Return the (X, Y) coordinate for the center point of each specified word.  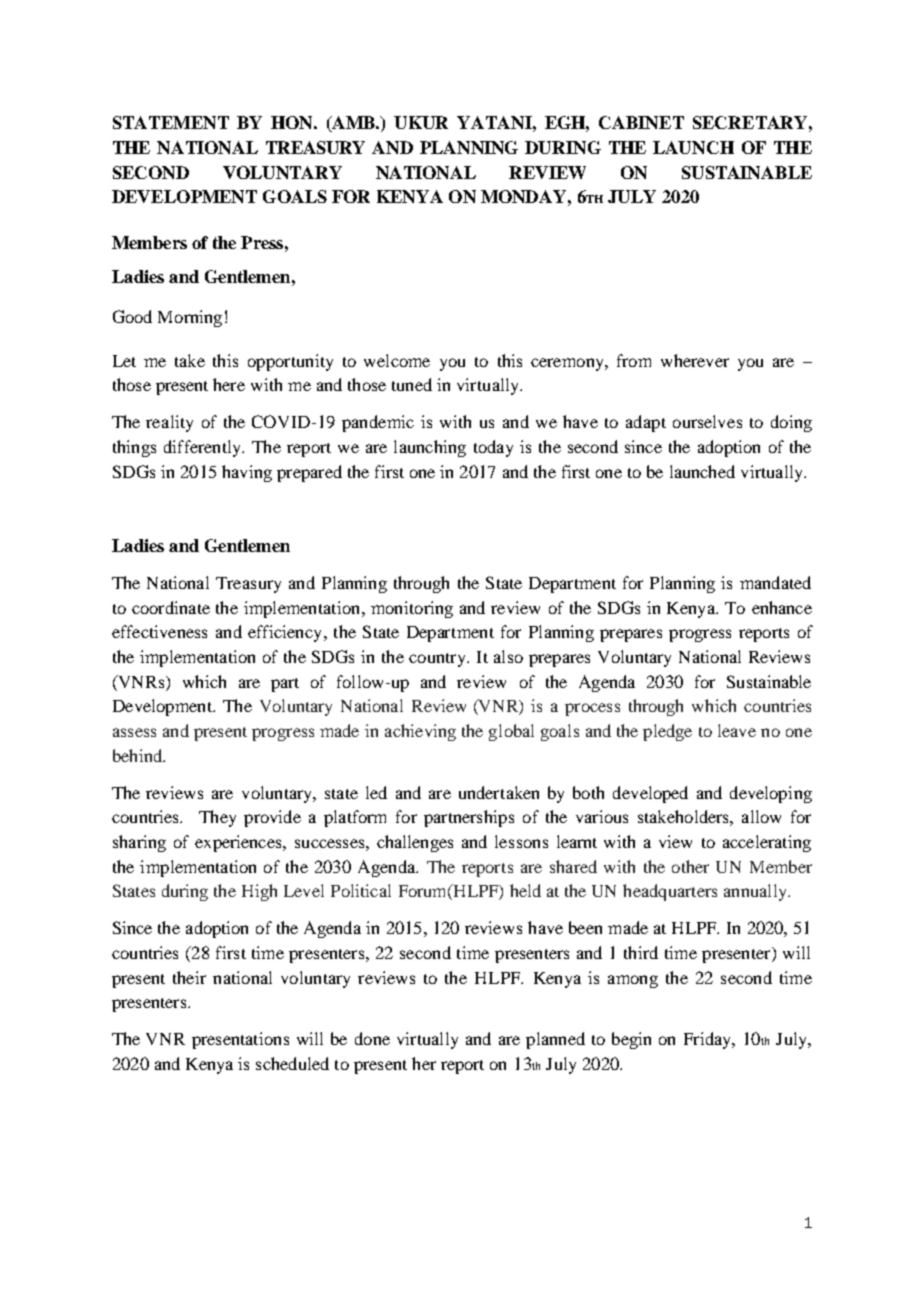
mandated (775, 582)
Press (262, 242)
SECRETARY (750, 122)
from (634, 360)
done (372, 1038)
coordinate (171, 607)
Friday (709, 1040)
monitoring (412, 609)
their (189, 977)
